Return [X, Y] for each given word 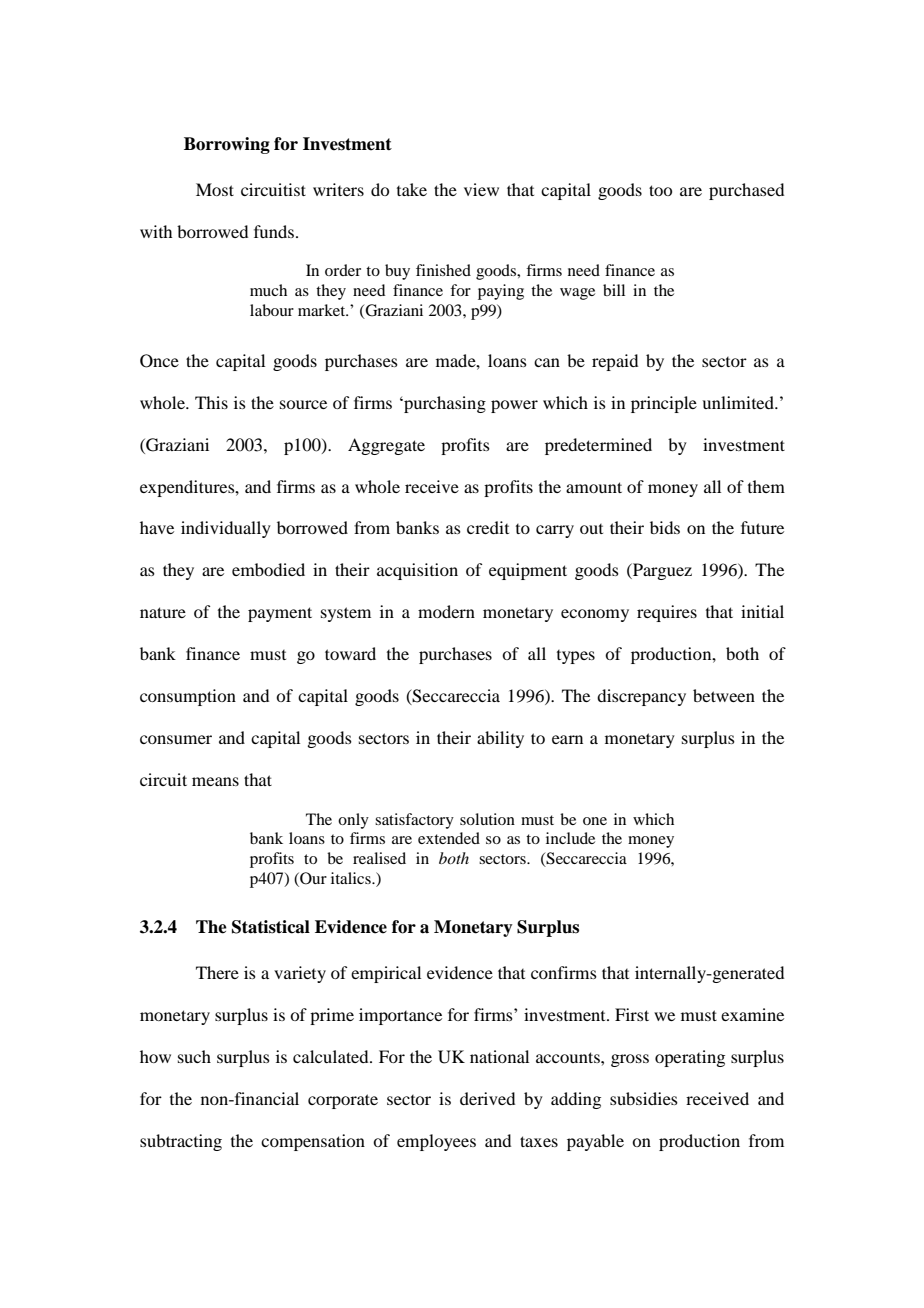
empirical [386, 974]
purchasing [444, 404]
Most [215, 189]
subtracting [181, 1142]
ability [500, 739]
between [724, 695]
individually [226, 529]
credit [488, 527]
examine [752, 1014]
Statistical [271, 927]
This [211, 402]
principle [664, 404]
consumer [176, 739]
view [481, 189]
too [660, 190]
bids [665, 527]
